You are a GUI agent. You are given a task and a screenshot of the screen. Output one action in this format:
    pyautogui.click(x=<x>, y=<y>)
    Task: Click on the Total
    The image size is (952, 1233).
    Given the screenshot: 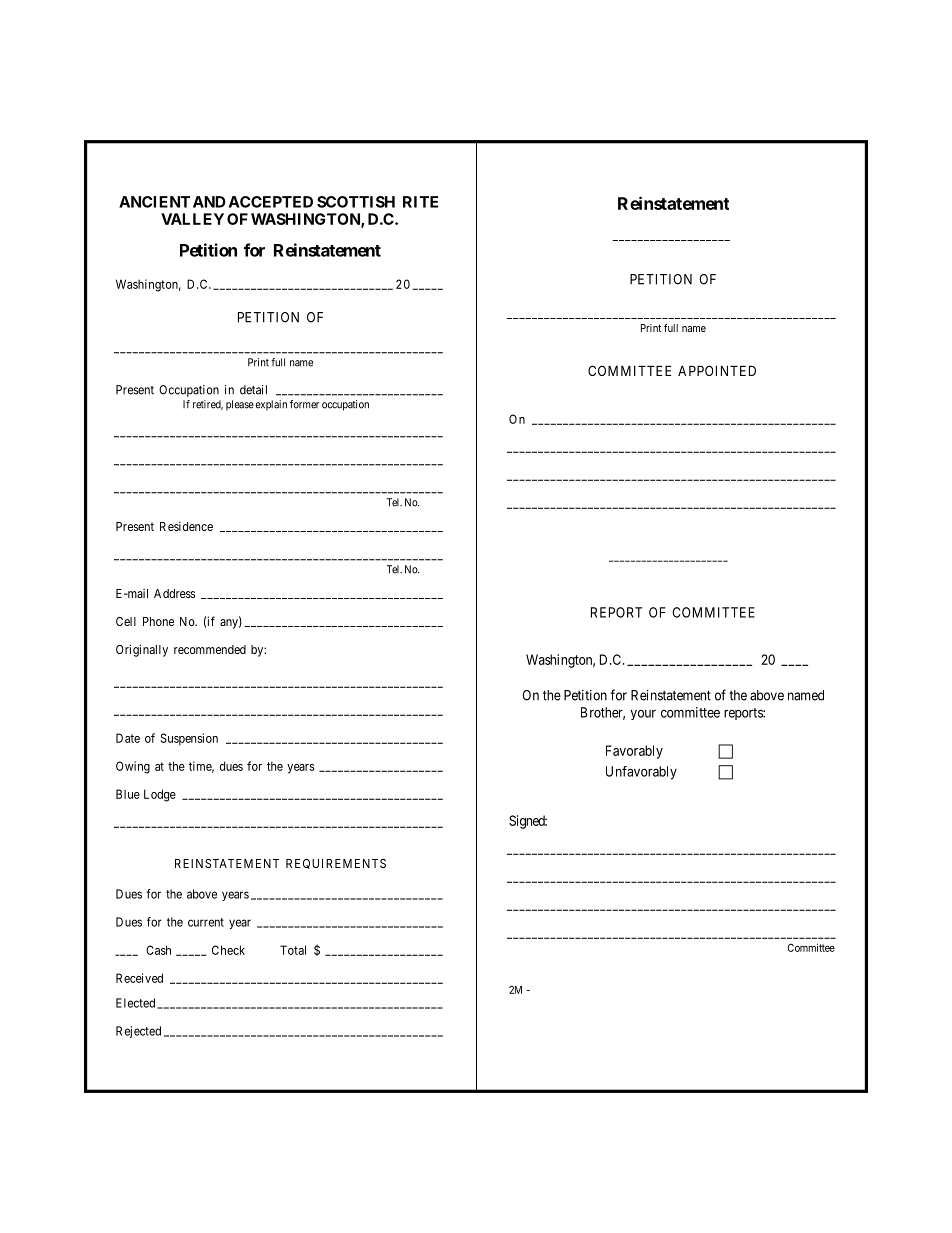 What is the action you would take?
    pyautogui.click(x=293, y=950)
